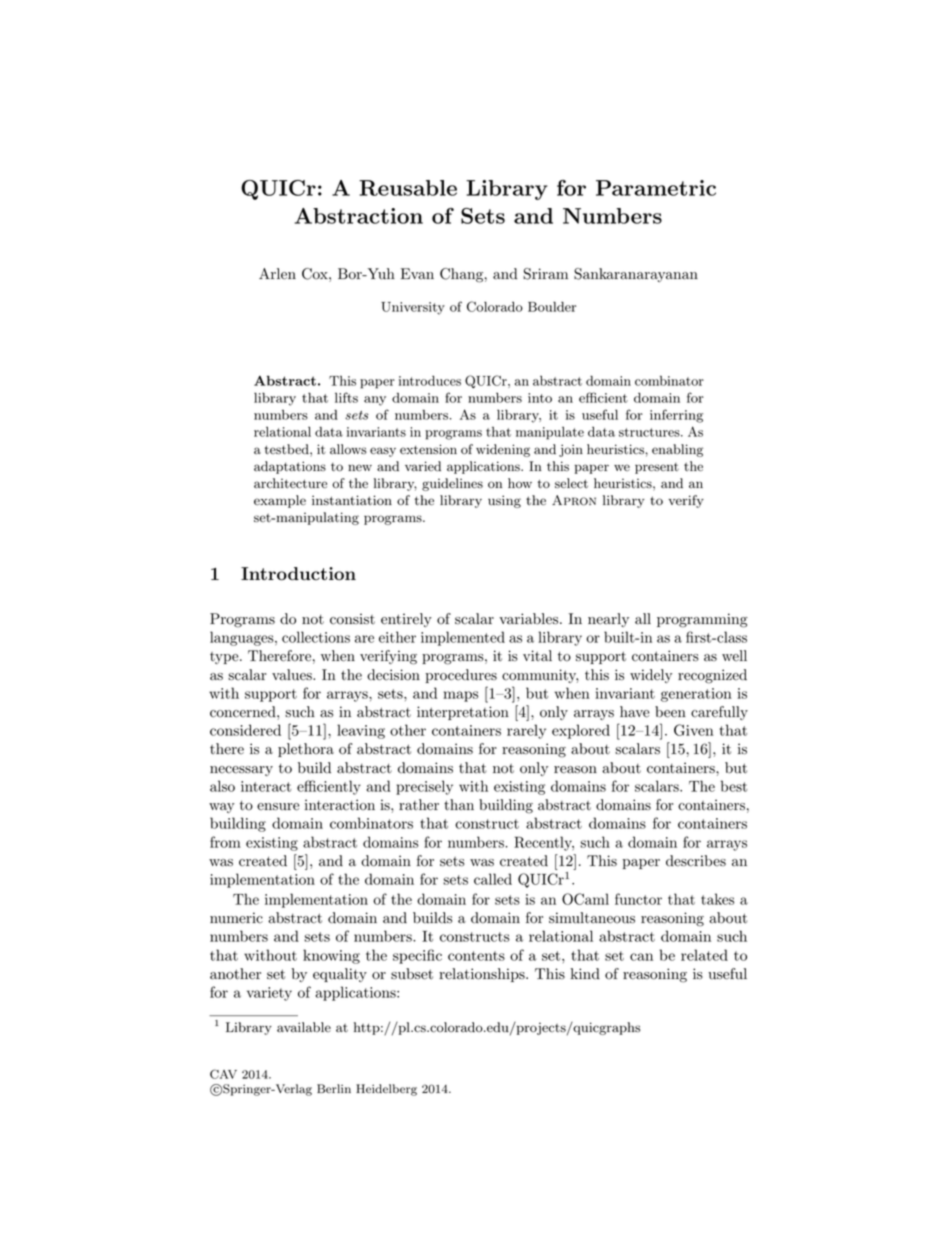 The width and height of the screenshot is (952, 1233). What do you see at coordinates (304, 1027) in the screenshot?
I see `available` at bounding box center [304, 1027].
